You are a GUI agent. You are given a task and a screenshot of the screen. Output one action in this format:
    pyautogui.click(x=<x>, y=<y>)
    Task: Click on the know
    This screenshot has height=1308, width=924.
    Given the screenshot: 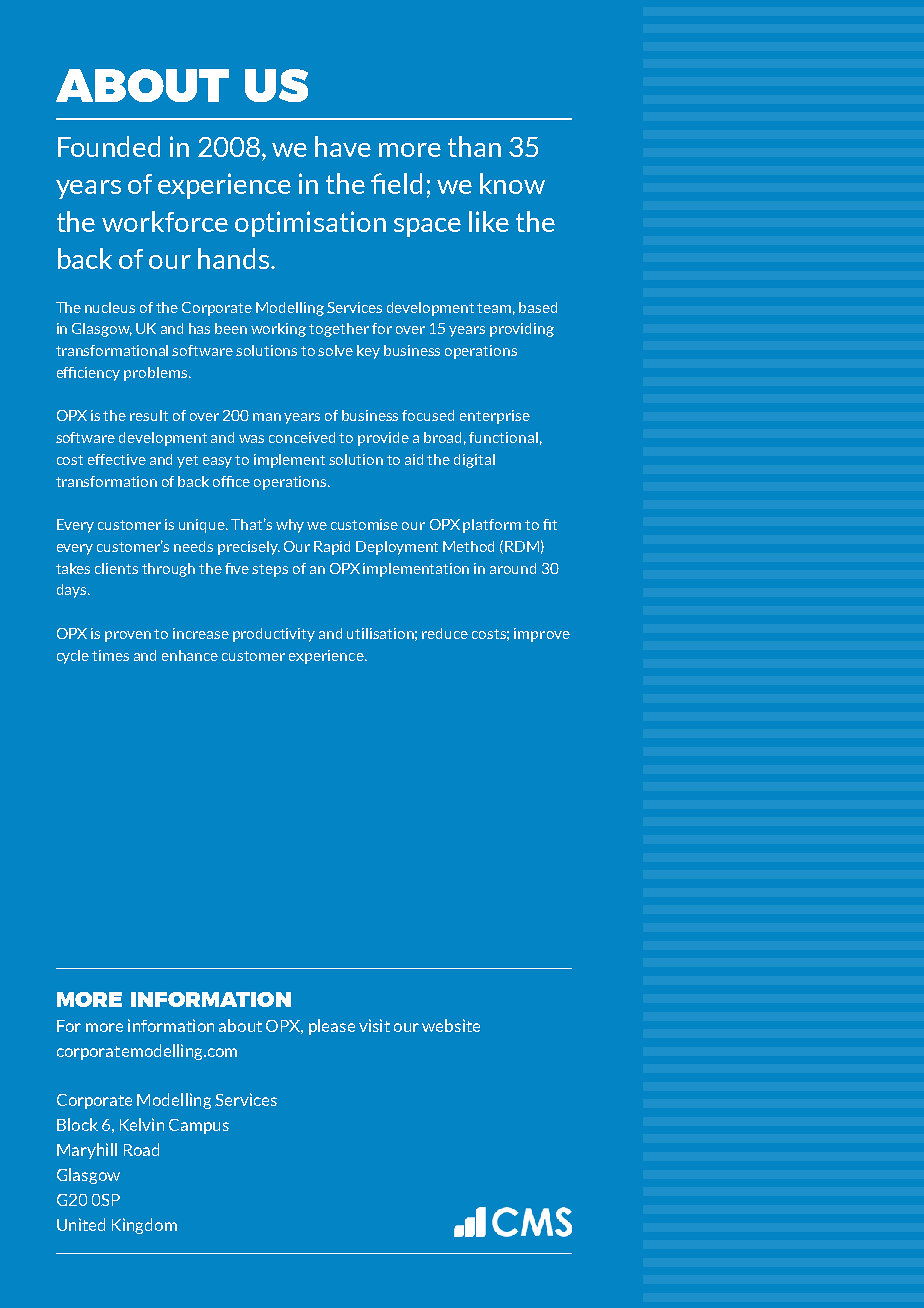 What is the action you would take?
    pyautogui.click(x=512, y=183)
